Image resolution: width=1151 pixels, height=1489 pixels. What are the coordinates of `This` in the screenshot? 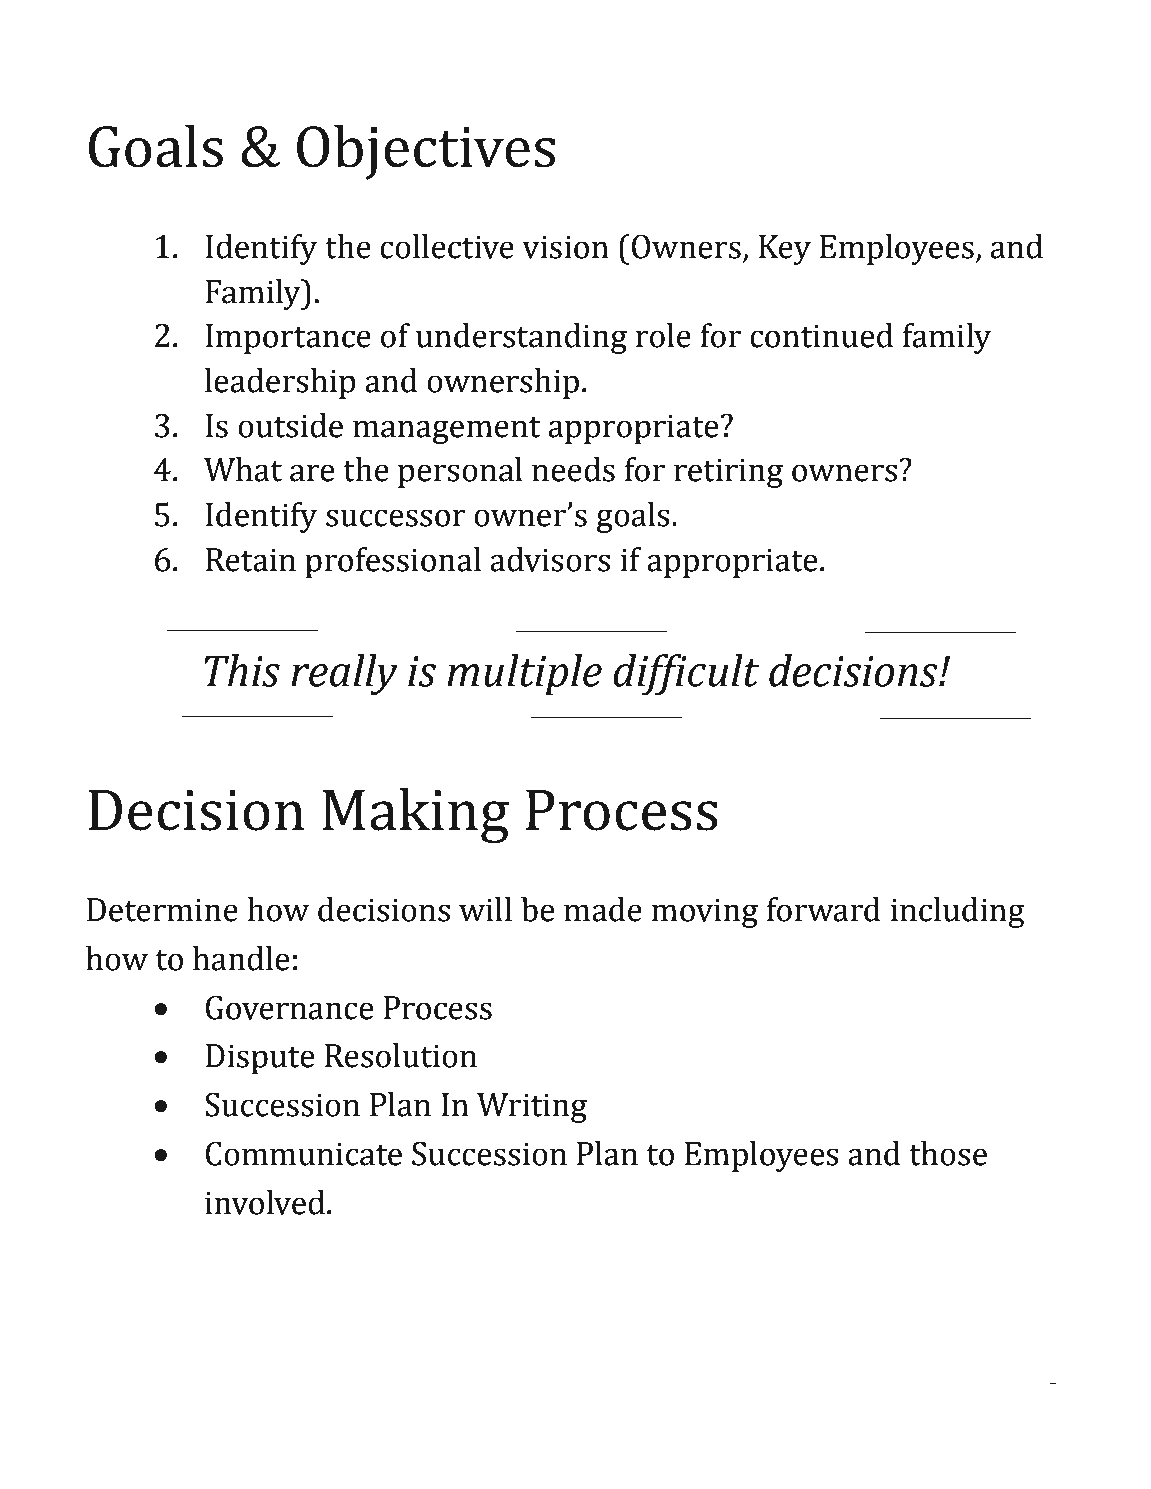 It's located at (242, 670).
